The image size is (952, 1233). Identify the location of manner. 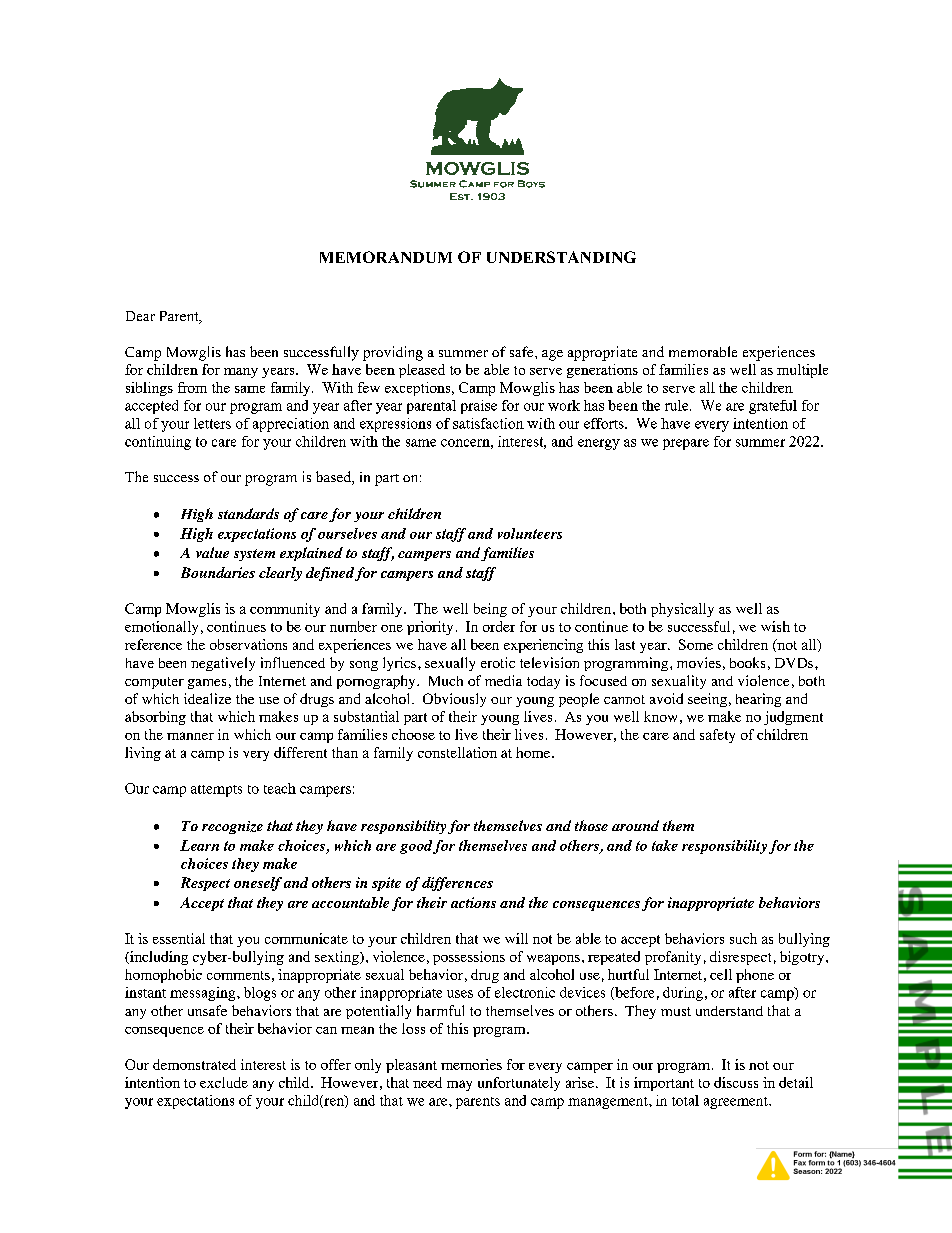
(190, 736).
